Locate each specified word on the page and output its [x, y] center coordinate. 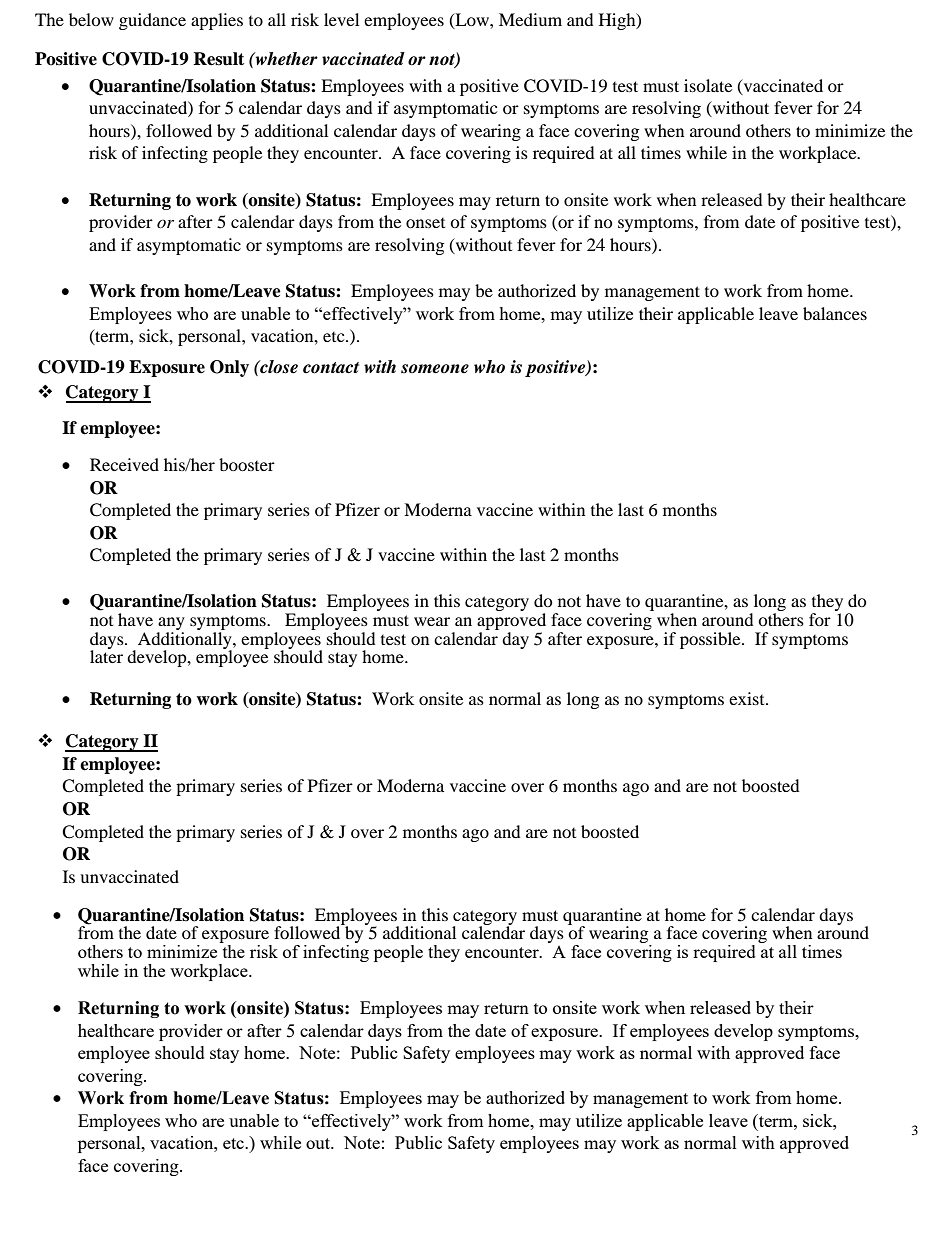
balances [835, 313]
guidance [152, 21]
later [106, 655]
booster [247, 464]
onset [425, 223]
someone [435, 369]
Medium [530, 19]
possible [711, 640]
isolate [708, 85]
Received [124, 464]
